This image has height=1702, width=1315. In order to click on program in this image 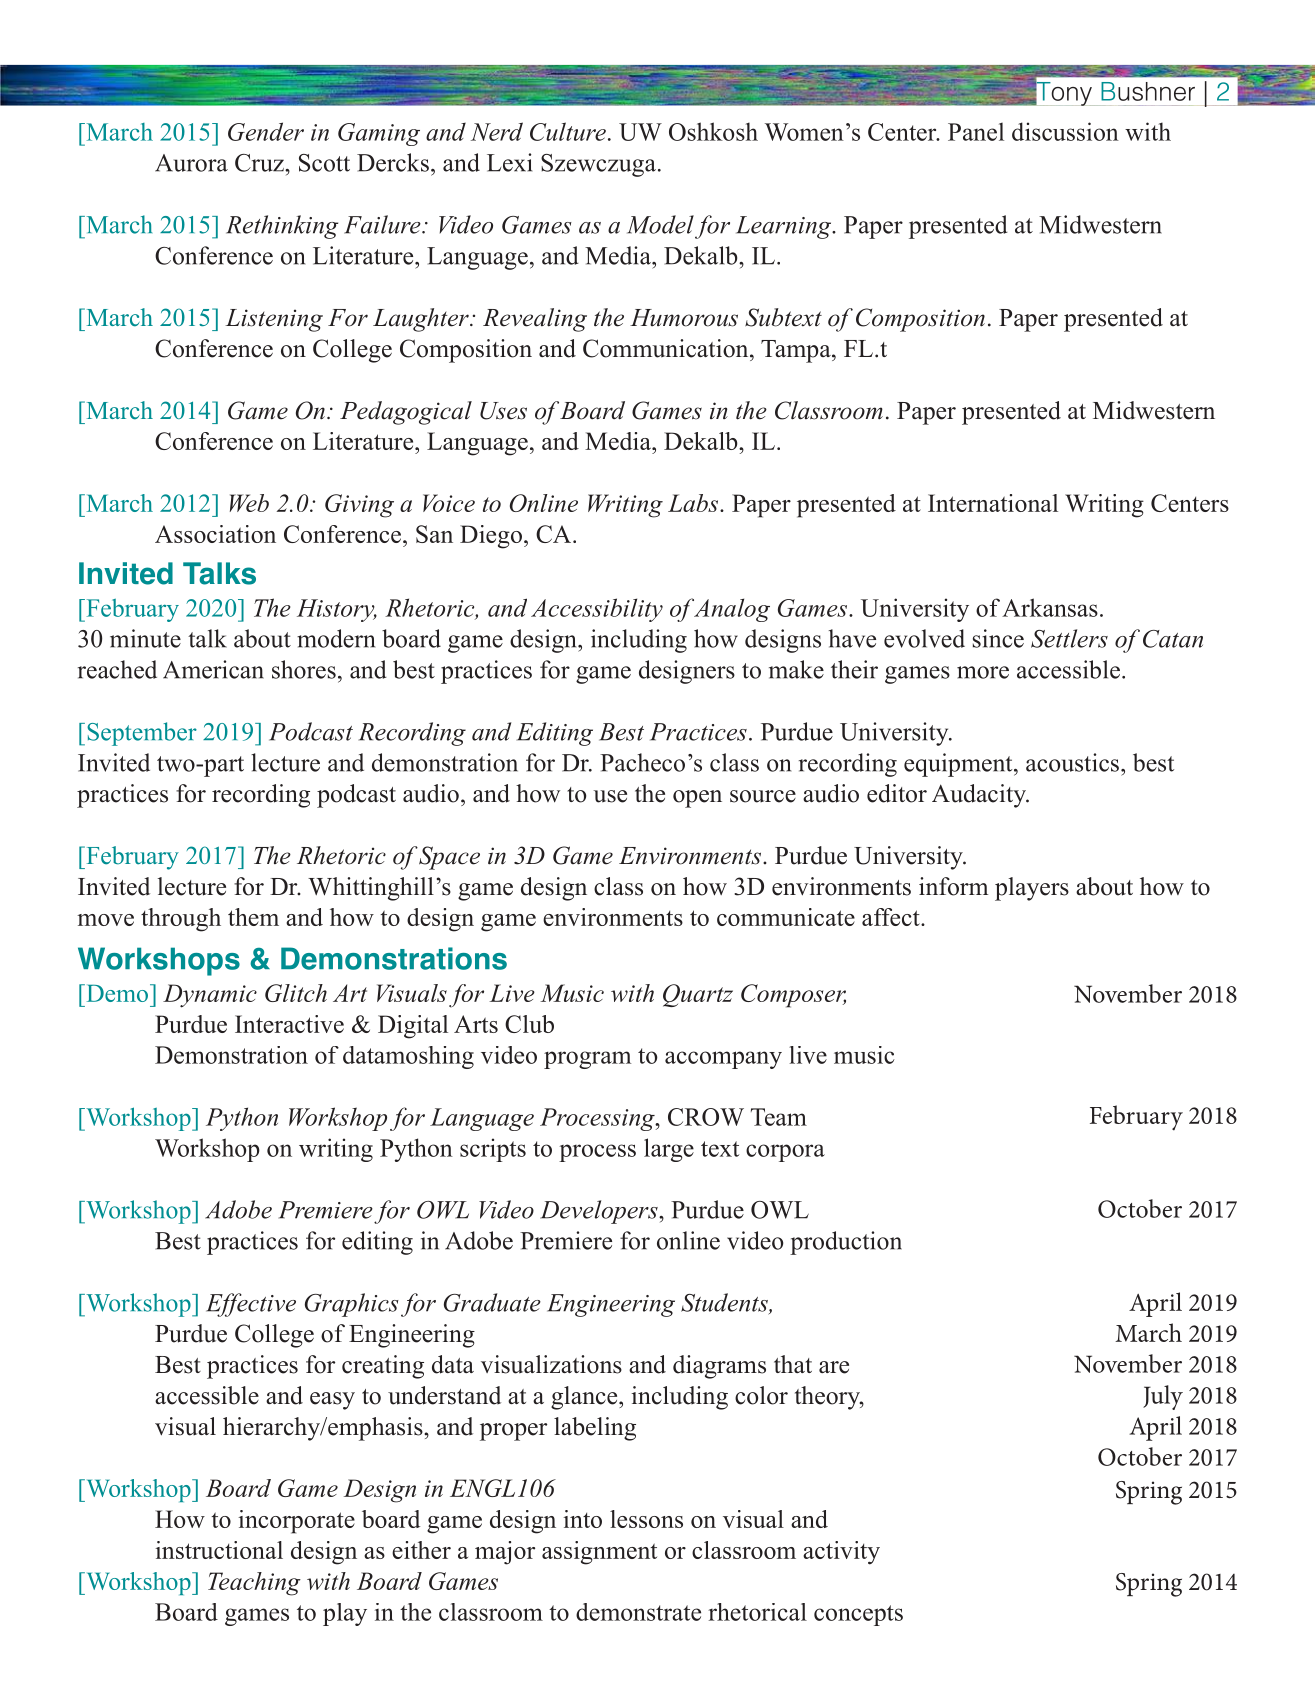, I will do `click(587, 1060)`.
